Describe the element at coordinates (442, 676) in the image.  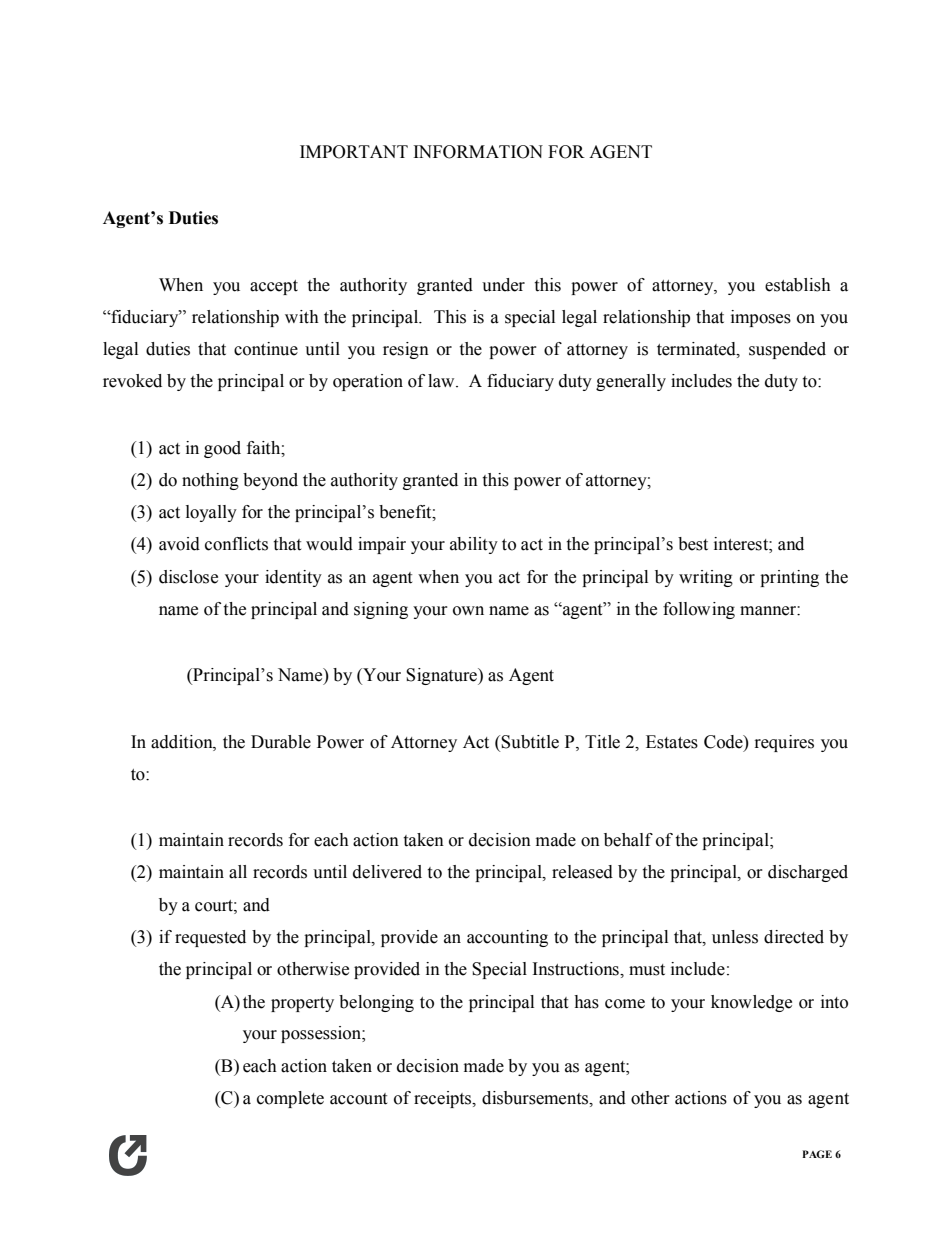
I see `Signature` at that location.
